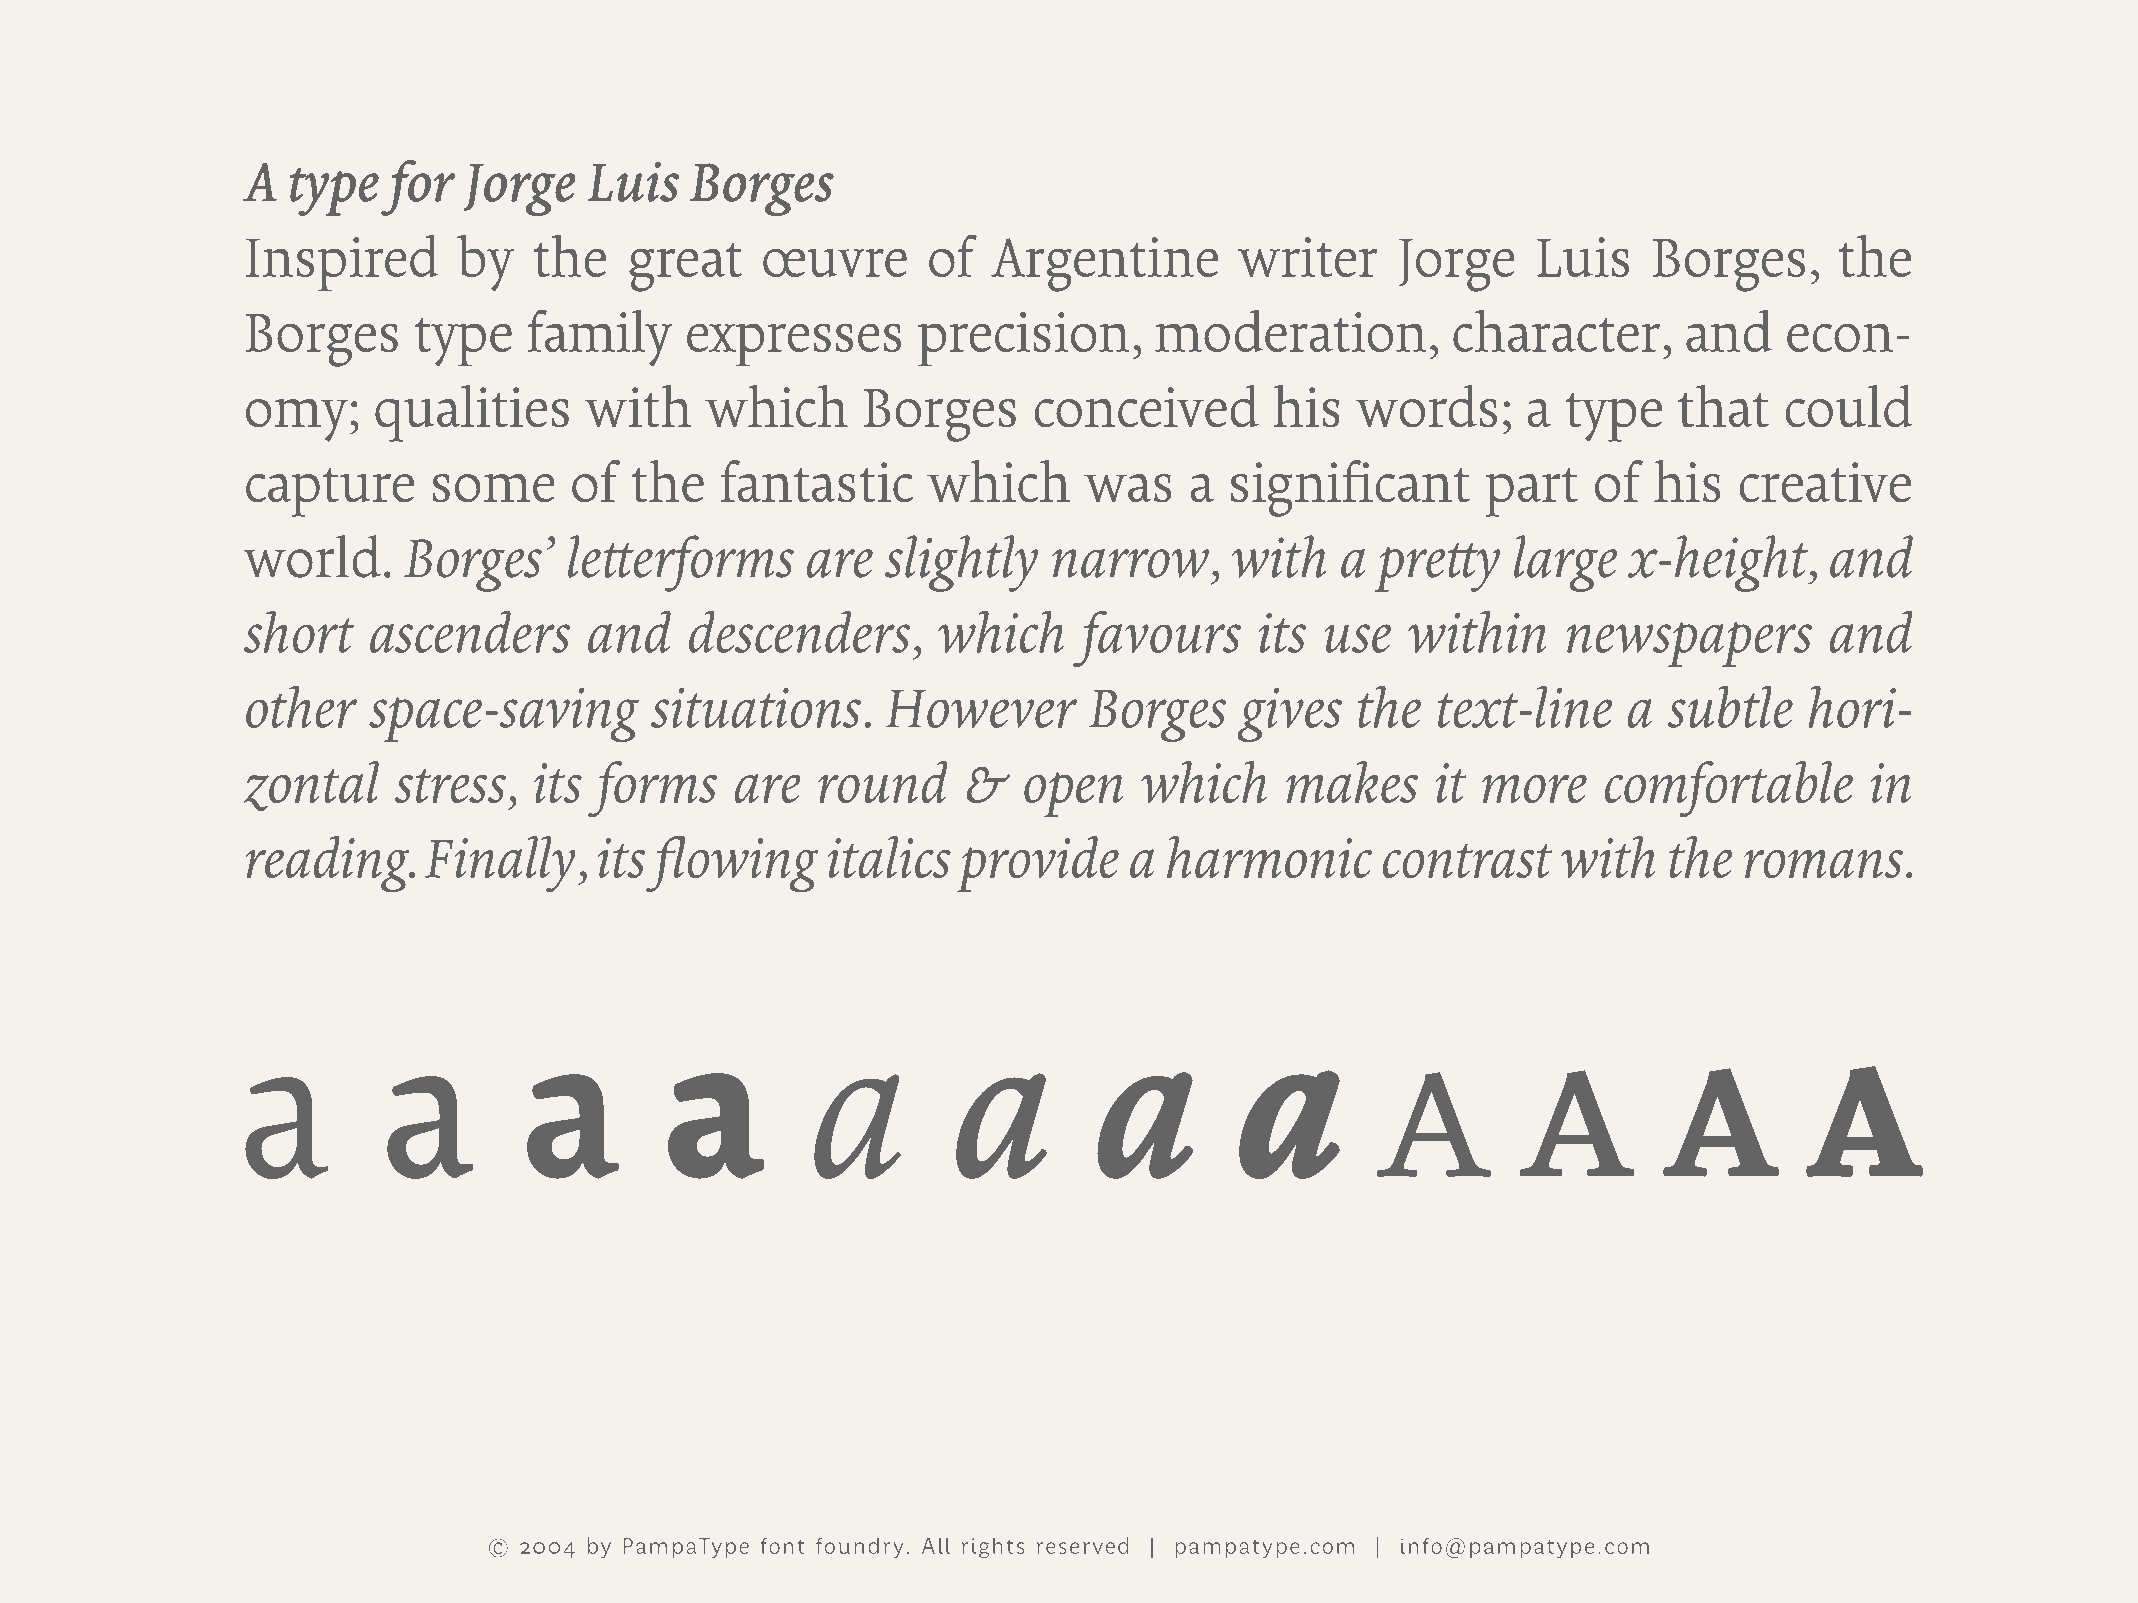 This screenshot has width=2138, height=1603. What do you see at coordinates (1556, 331) in the screenshot?
I see `character` at bounding box center [1556, 331].
